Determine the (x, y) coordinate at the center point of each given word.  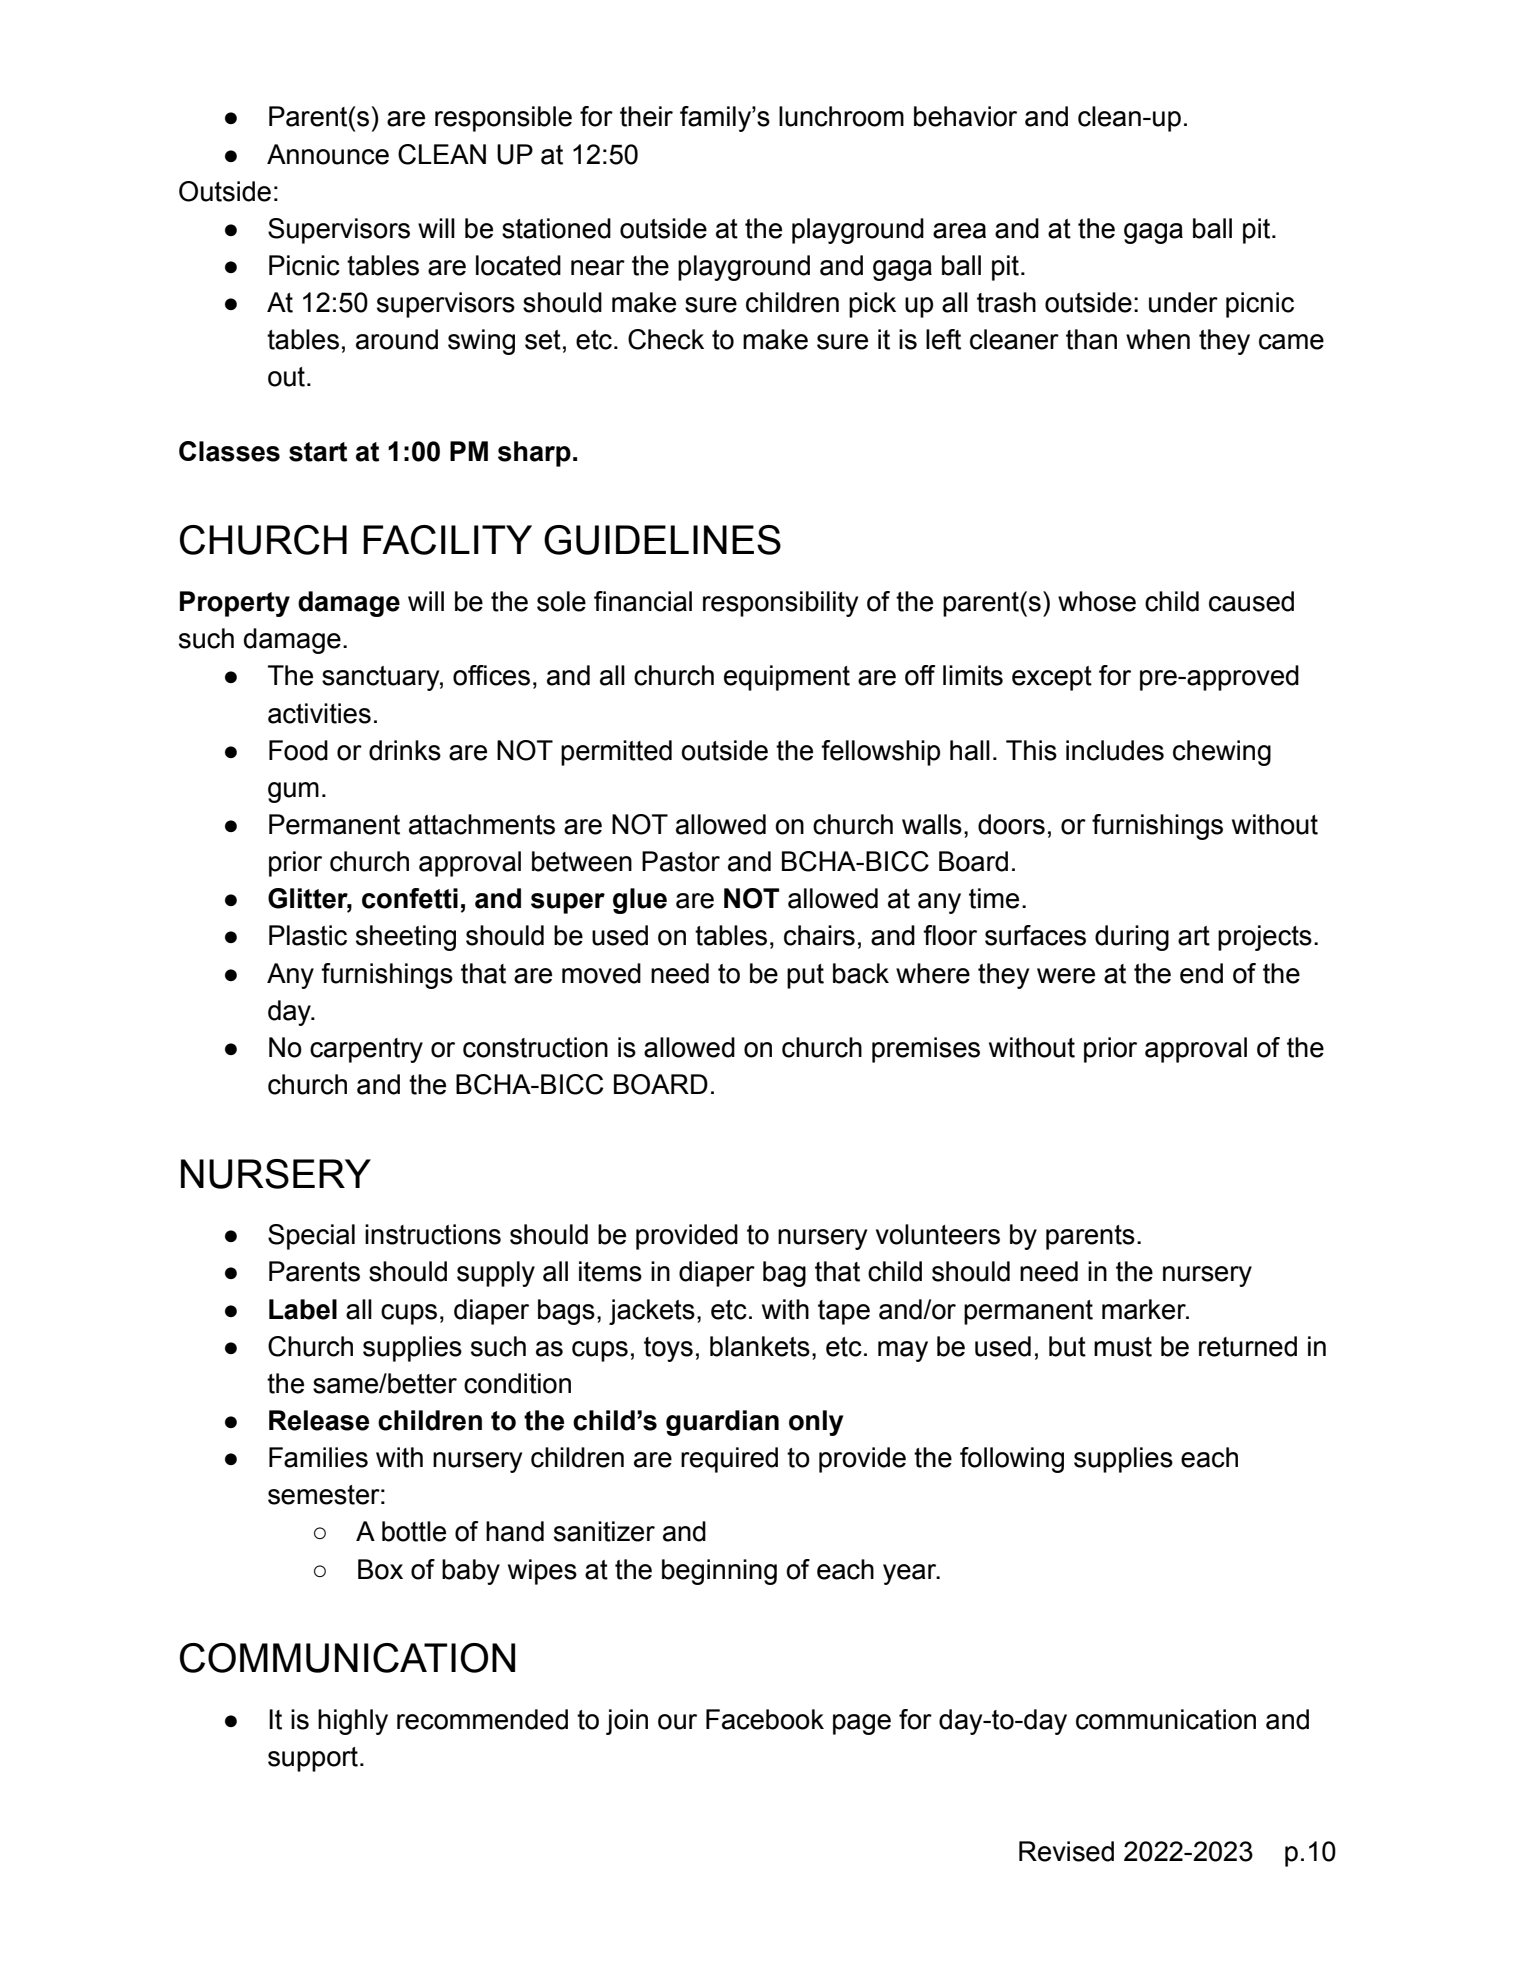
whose (1097, 601)
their (646, 116)
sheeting (406, 938)
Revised (1066, 1851)
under (1183, 302)
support (313, 1759)
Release (319, 1420)
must (1123, 1347)
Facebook (765, 1719)
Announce (328, 154)
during (1132, 938)
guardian (722, 1423)
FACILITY (447, 540)
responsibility (780, 604)
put (805, 976)
